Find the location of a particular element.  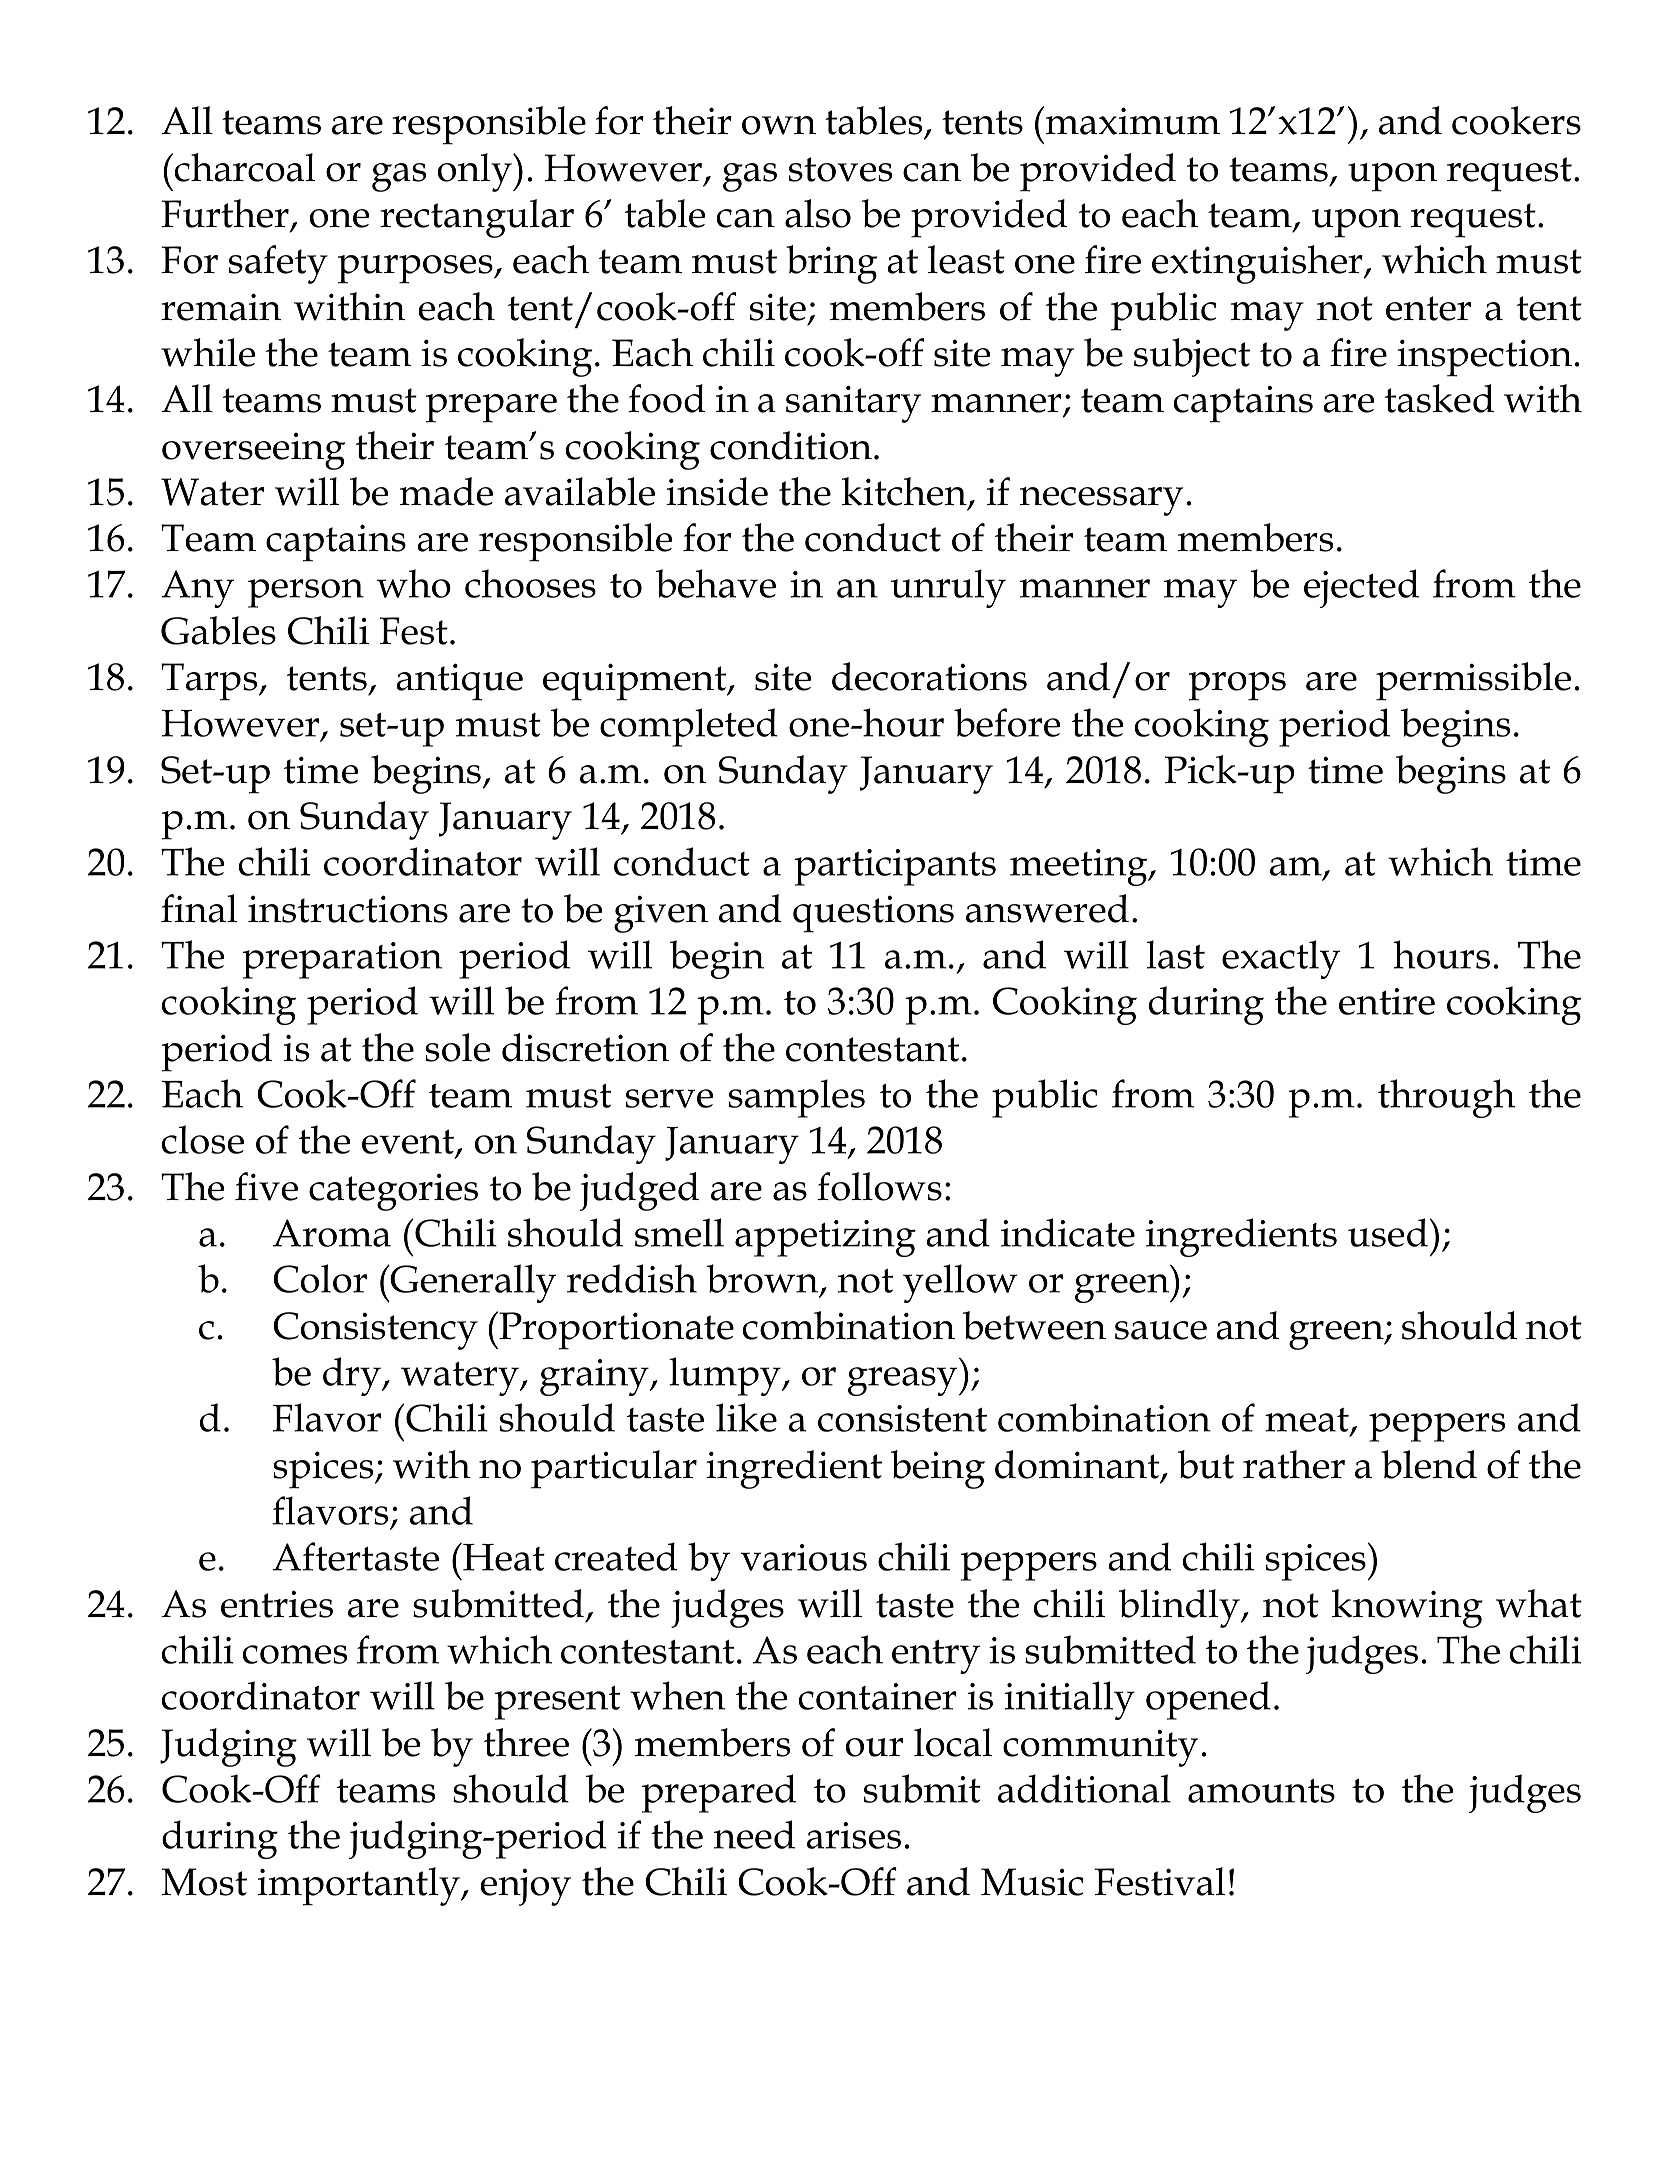

amounts is located at coordinates (1261, 1791).
